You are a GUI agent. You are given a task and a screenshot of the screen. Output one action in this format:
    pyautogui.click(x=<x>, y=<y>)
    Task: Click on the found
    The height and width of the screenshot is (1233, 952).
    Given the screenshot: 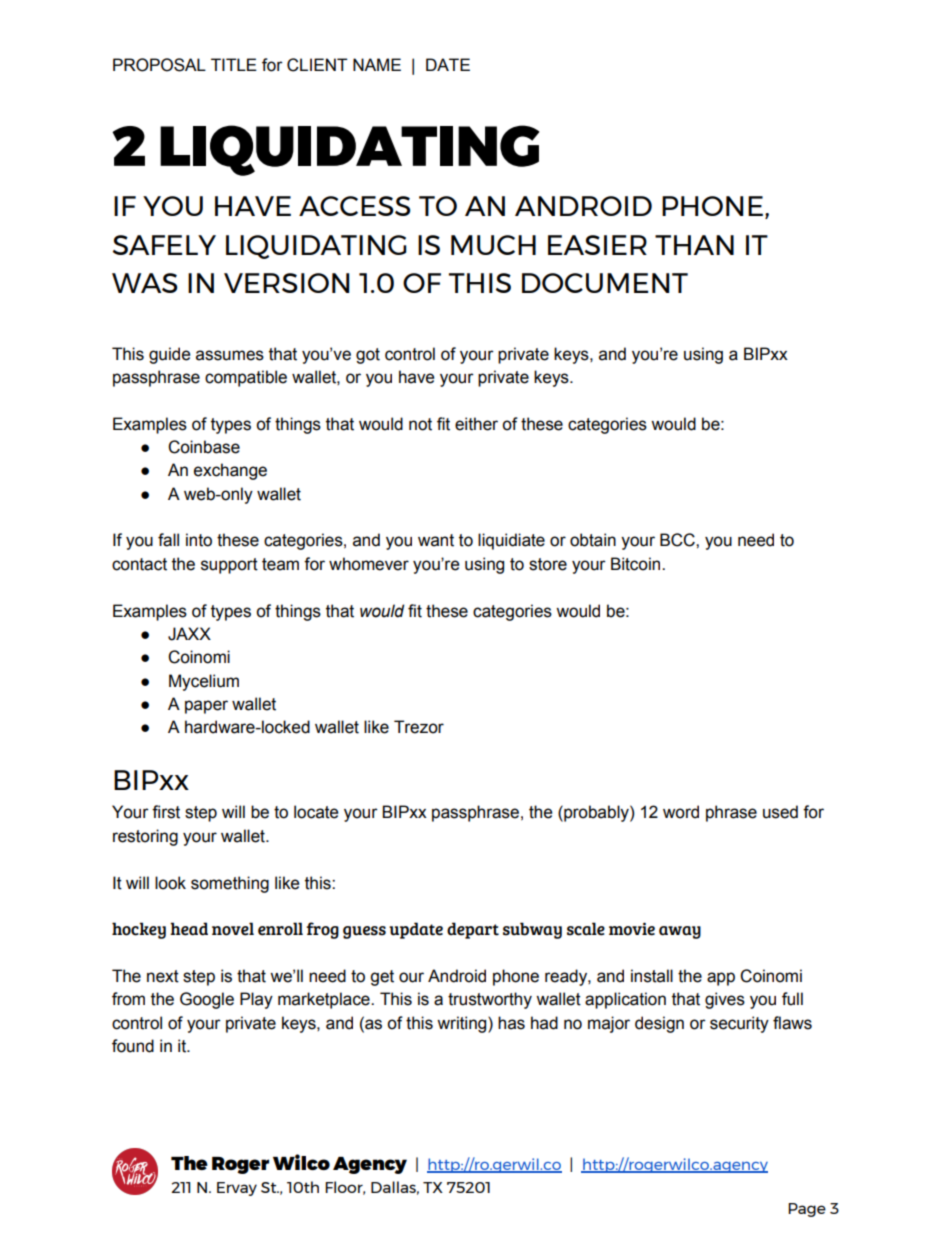 What is the action you would take?
    pyautogui.click(x=133, y=1046)
